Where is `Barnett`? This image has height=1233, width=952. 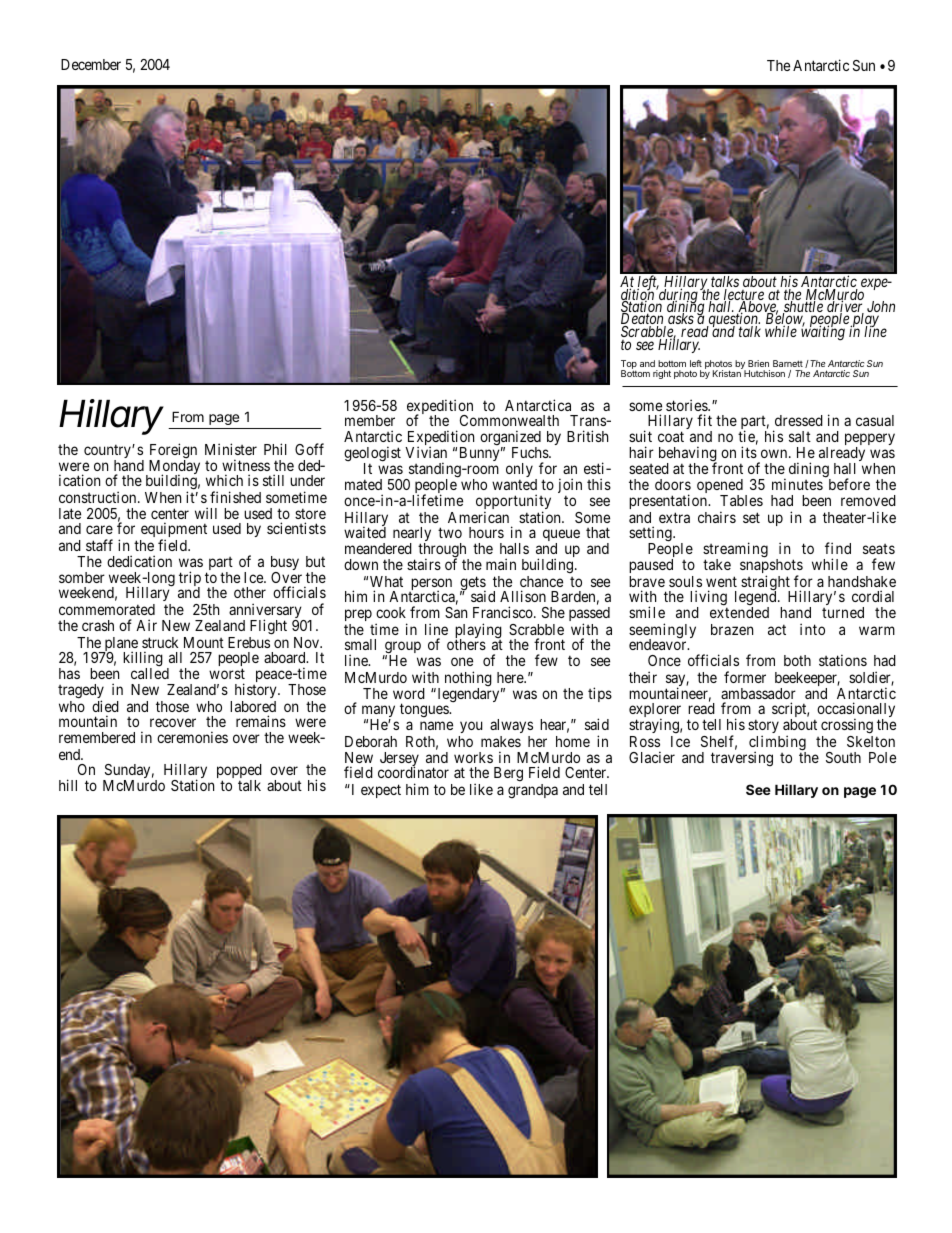 Barnett is located at coordinates (788, 363).
